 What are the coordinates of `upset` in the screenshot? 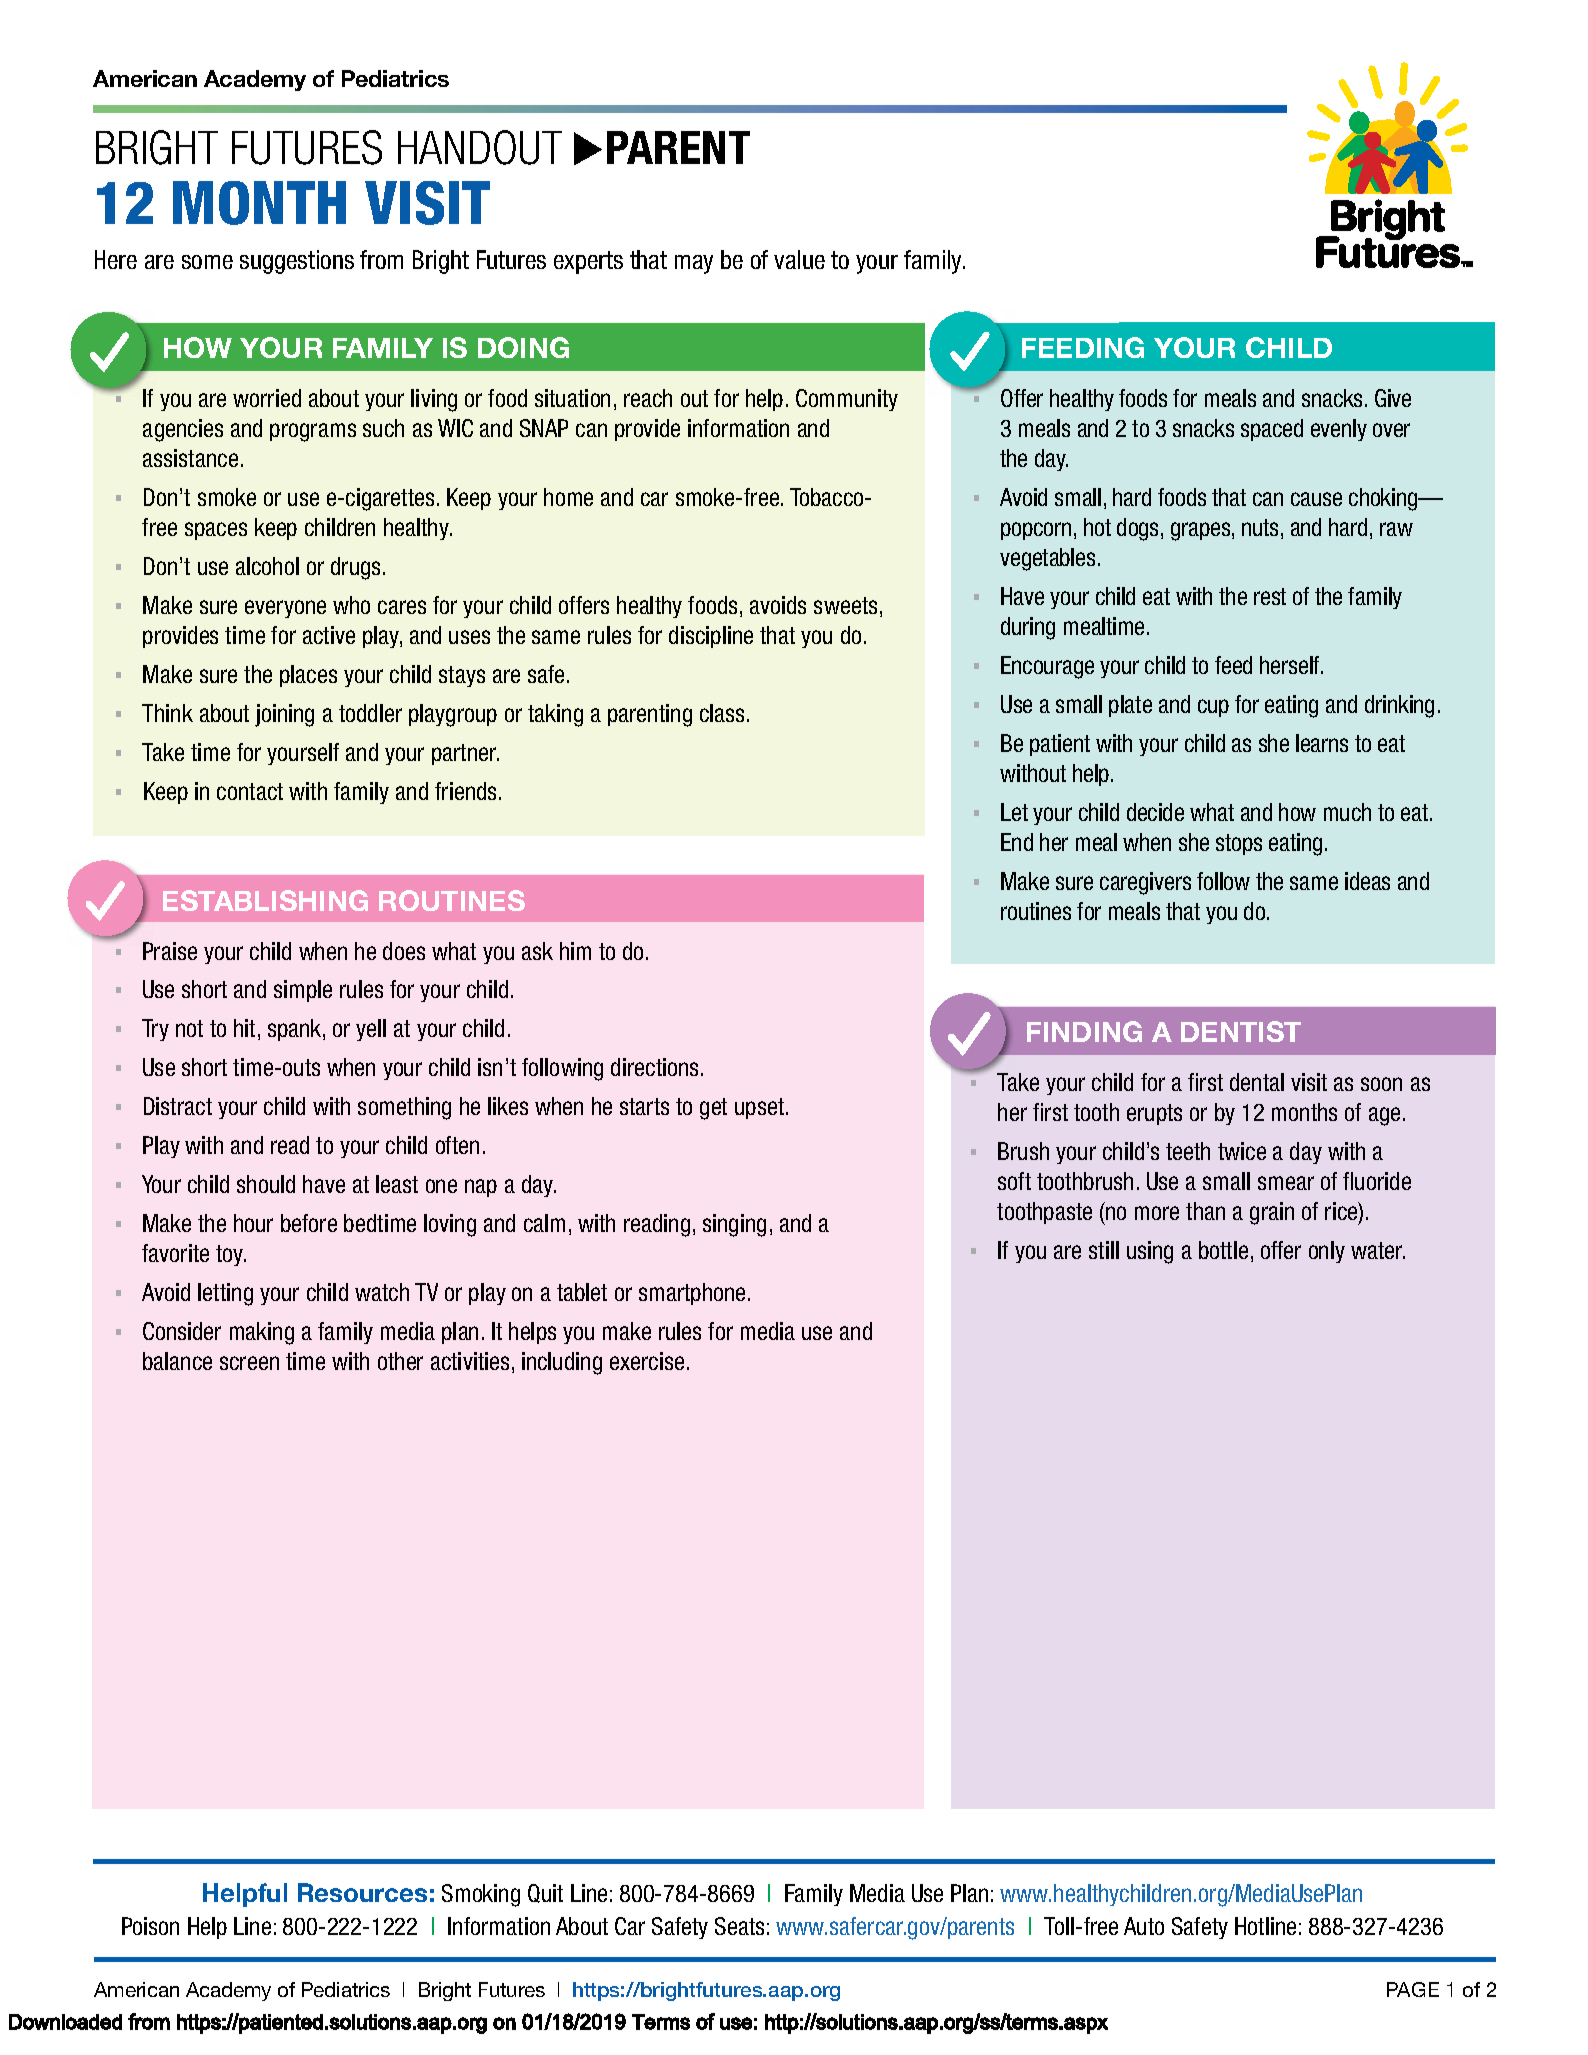 It's located at (761, 1108).
